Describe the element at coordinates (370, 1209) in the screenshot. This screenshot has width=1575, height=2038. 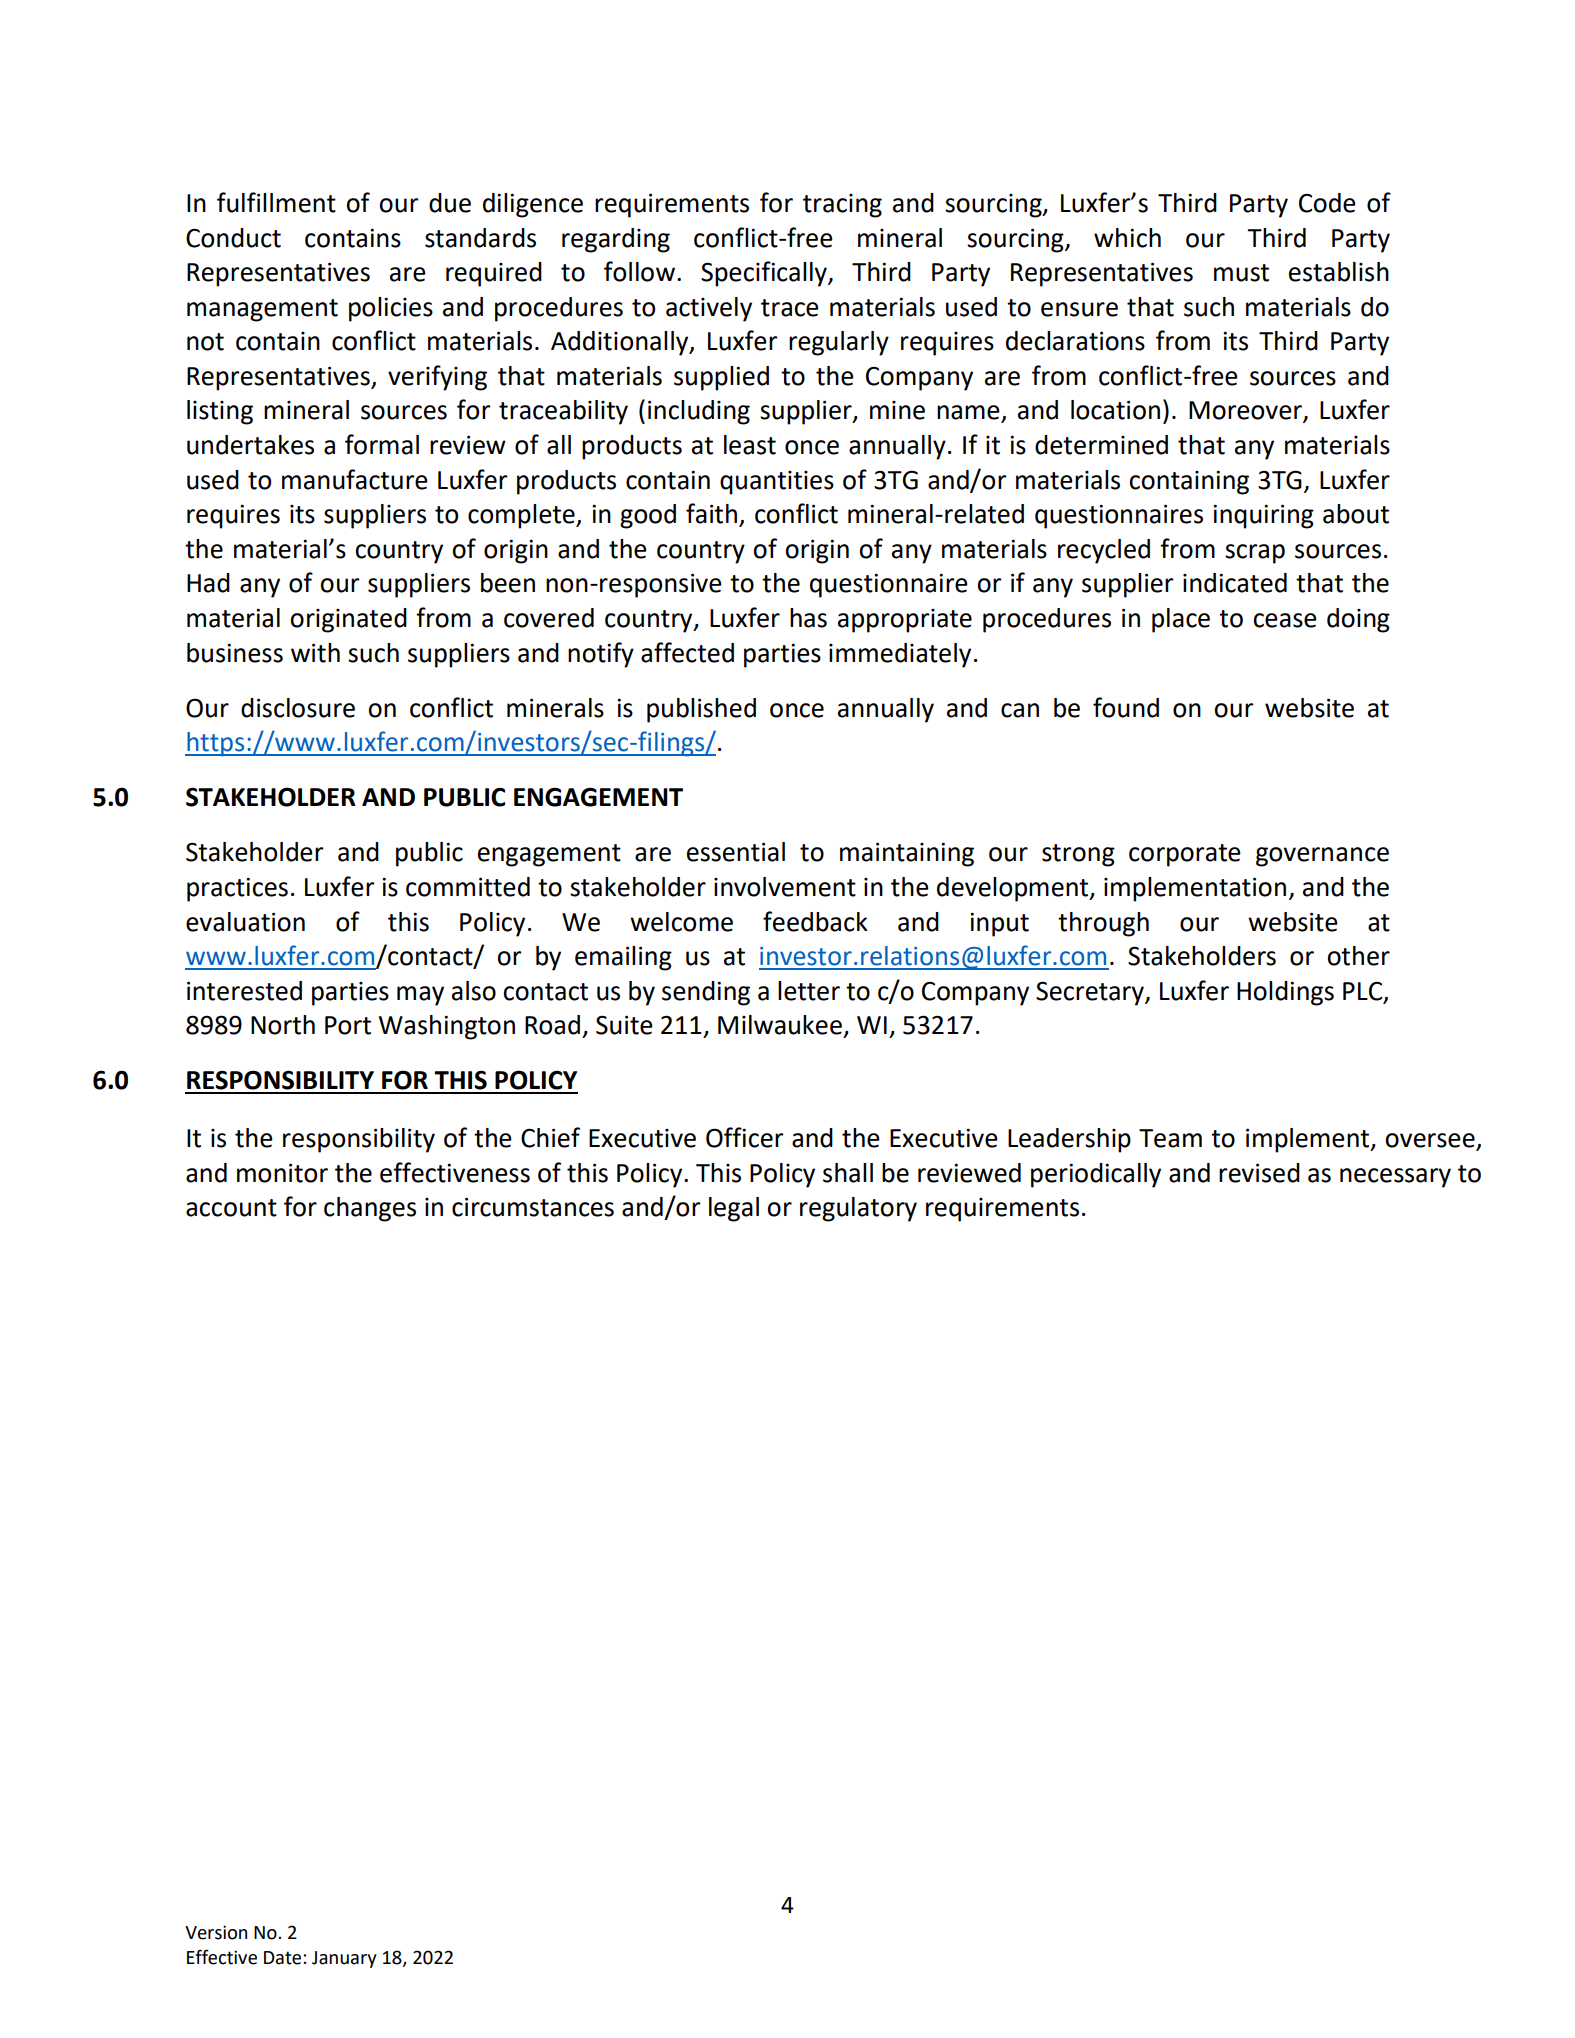
I see `changes` at that location.
